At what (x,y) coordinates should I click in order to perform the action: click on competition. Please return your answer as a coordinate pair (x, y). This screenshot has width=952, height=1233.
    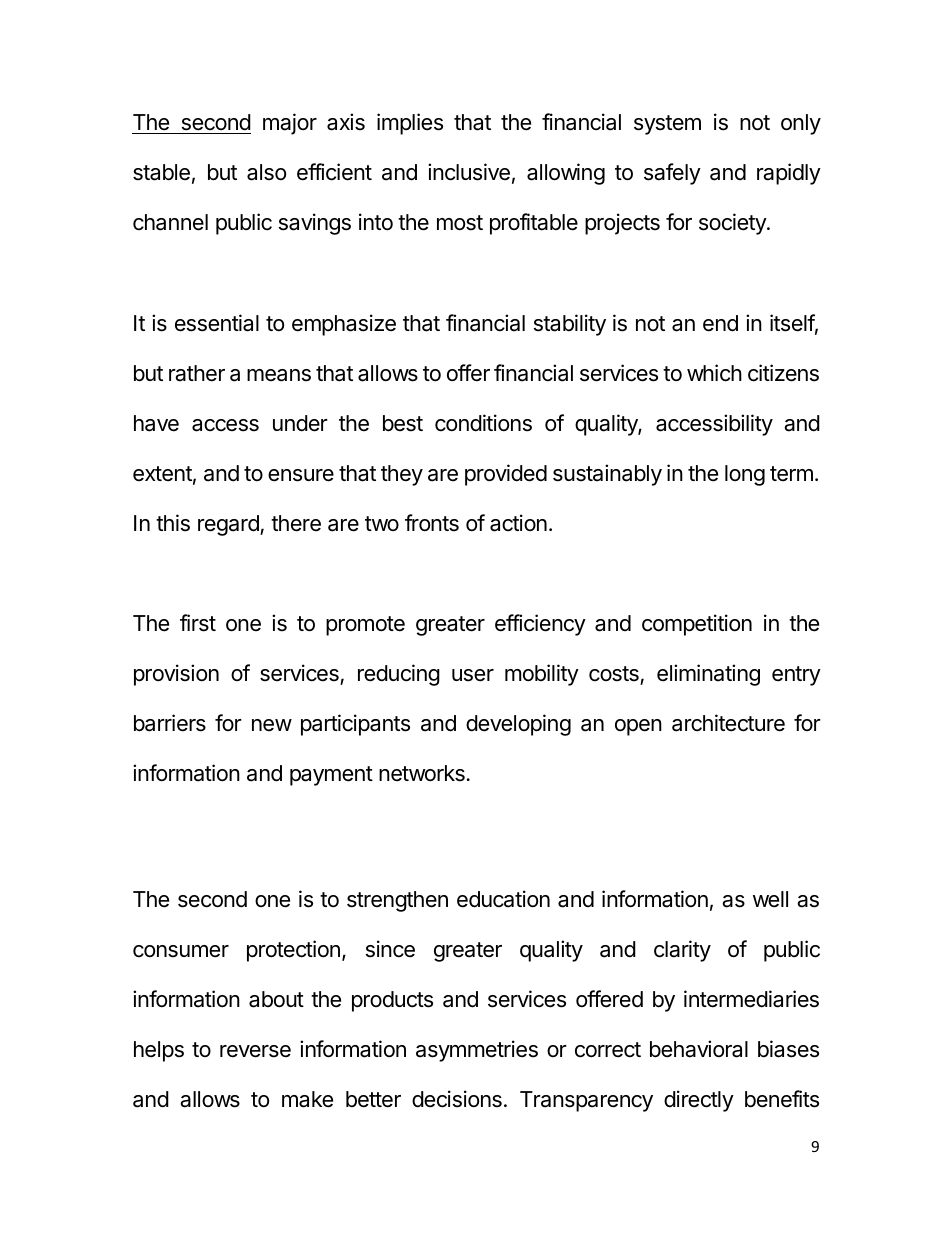
    Looking at the image, I should click on (697, 625).
